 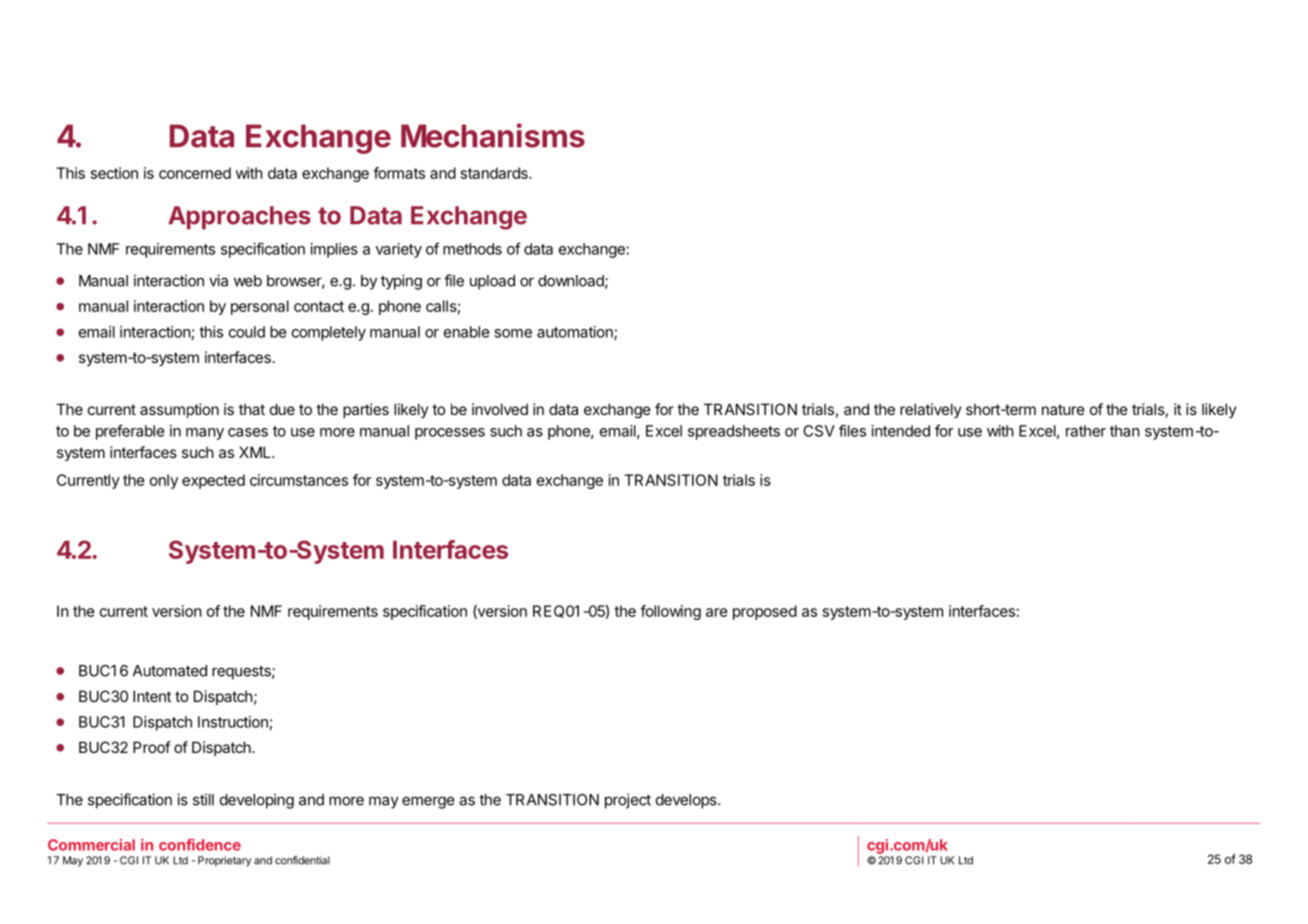 What do you see at coordinates (252, 409) in the screenshot?
I see `that` at bounding box center [252, 409].
